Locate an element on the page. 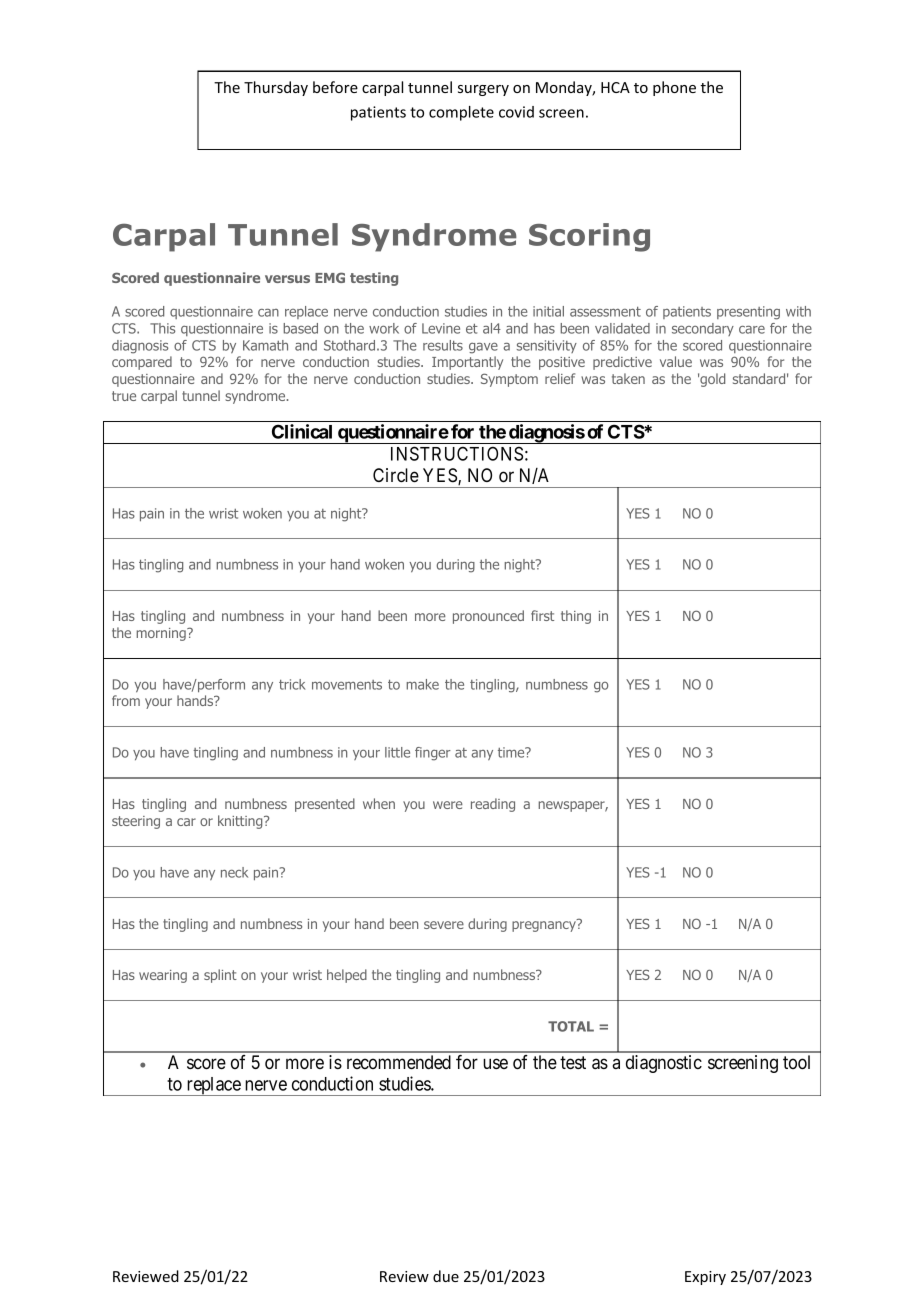 The width and height of the document is (924, 1308). pregnancy is located at coordinates (545, 925).
